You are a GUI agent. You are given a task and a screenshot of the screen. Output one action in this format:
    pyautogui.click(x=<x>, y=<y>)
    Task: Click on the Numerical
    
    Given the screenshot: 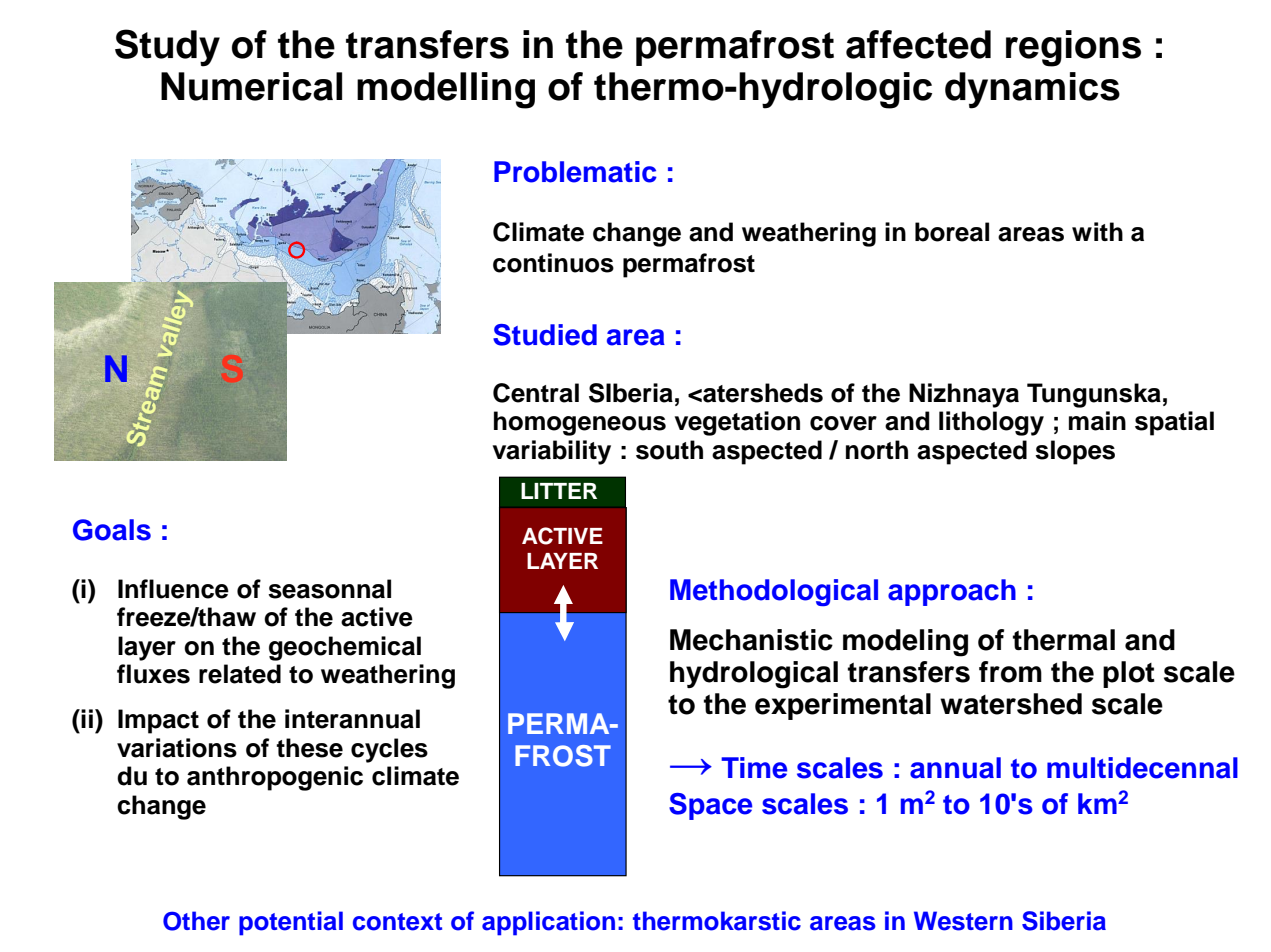 What is the action you would take?
    pyautogui.click(x=251, y=86)
